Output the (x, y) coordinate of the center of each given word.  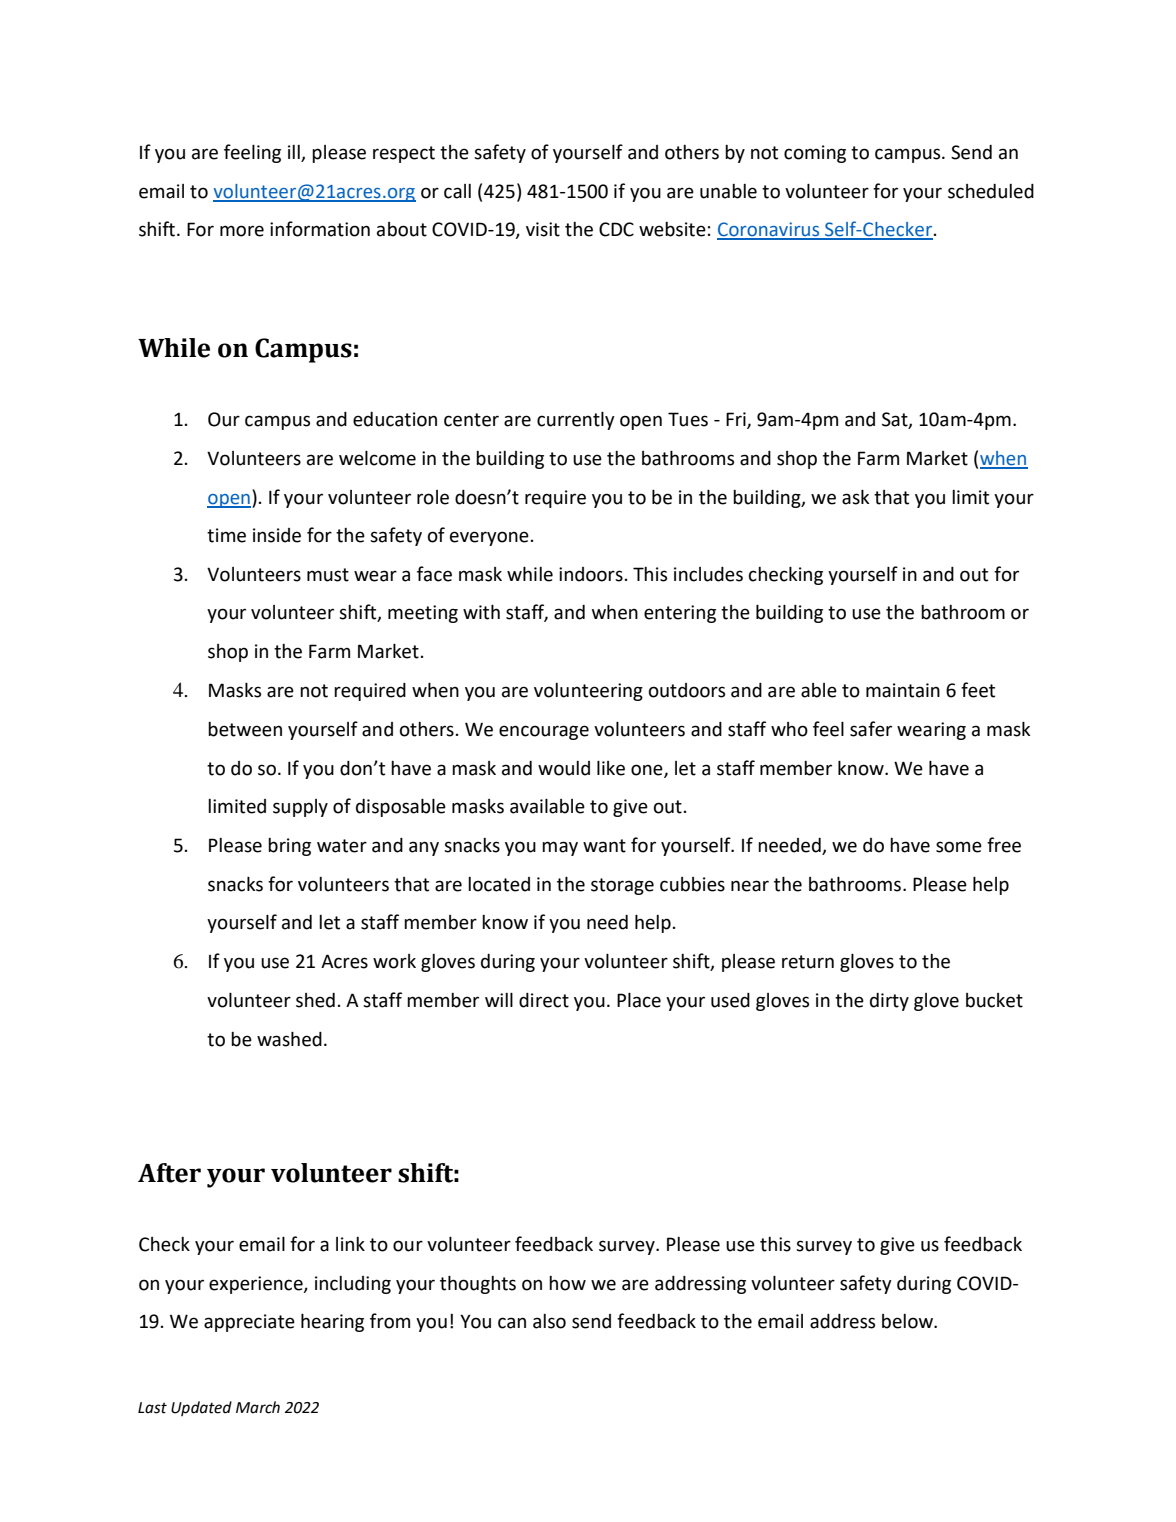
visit (543, 229)
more (242, 231)
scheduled (991, 191)
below (908, 1321)
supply (300, 808)
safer (871, 729)
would (564, 768)
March (258, 1407)
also (549, 1321)
